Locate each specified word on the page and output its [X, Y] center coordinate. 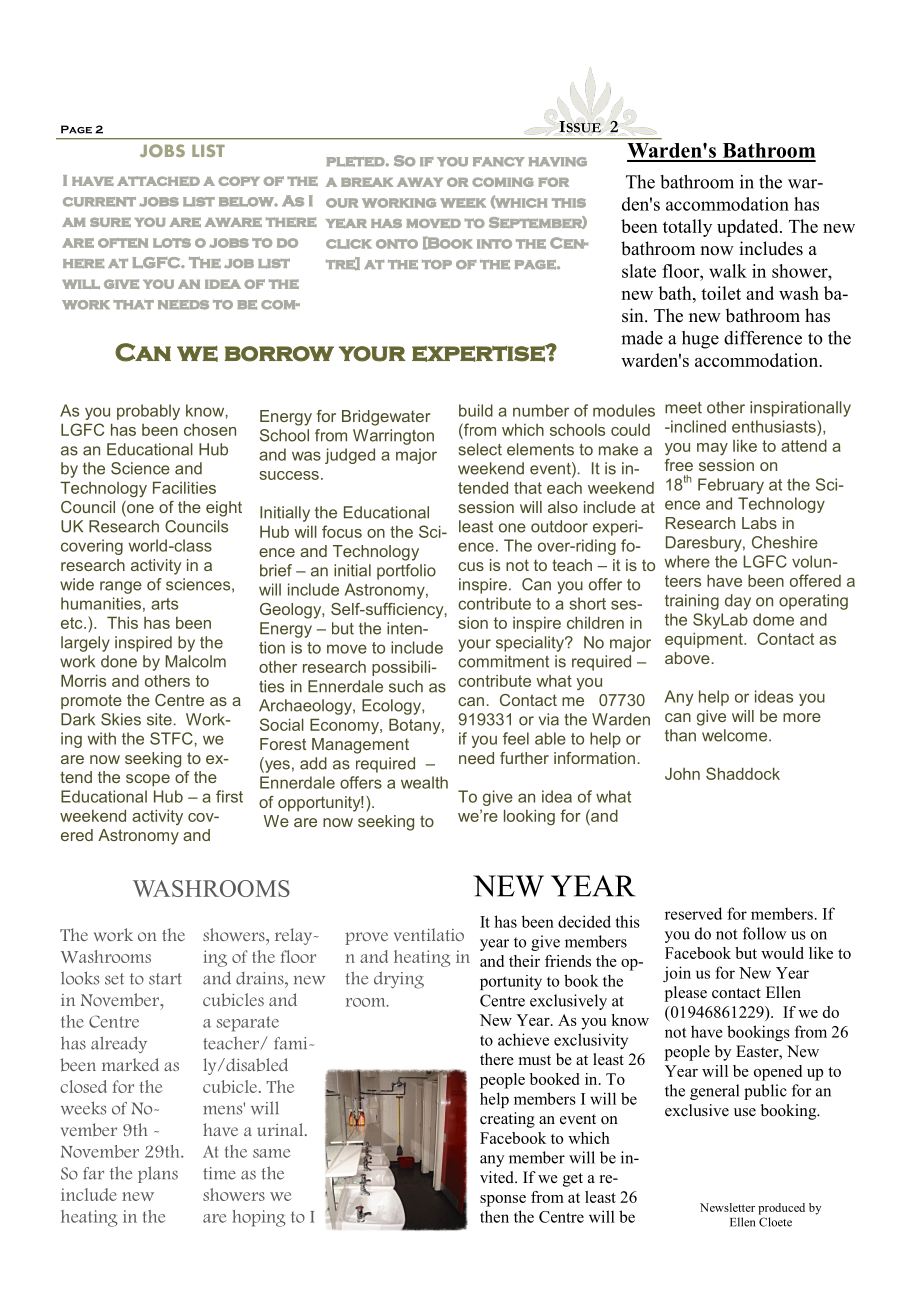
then [494, 1216]
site [159, 719]
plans [158, 1174]
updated [749, 228]
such [406, 686]
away [420, 182]
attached [158, 181]
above [687, 658]
